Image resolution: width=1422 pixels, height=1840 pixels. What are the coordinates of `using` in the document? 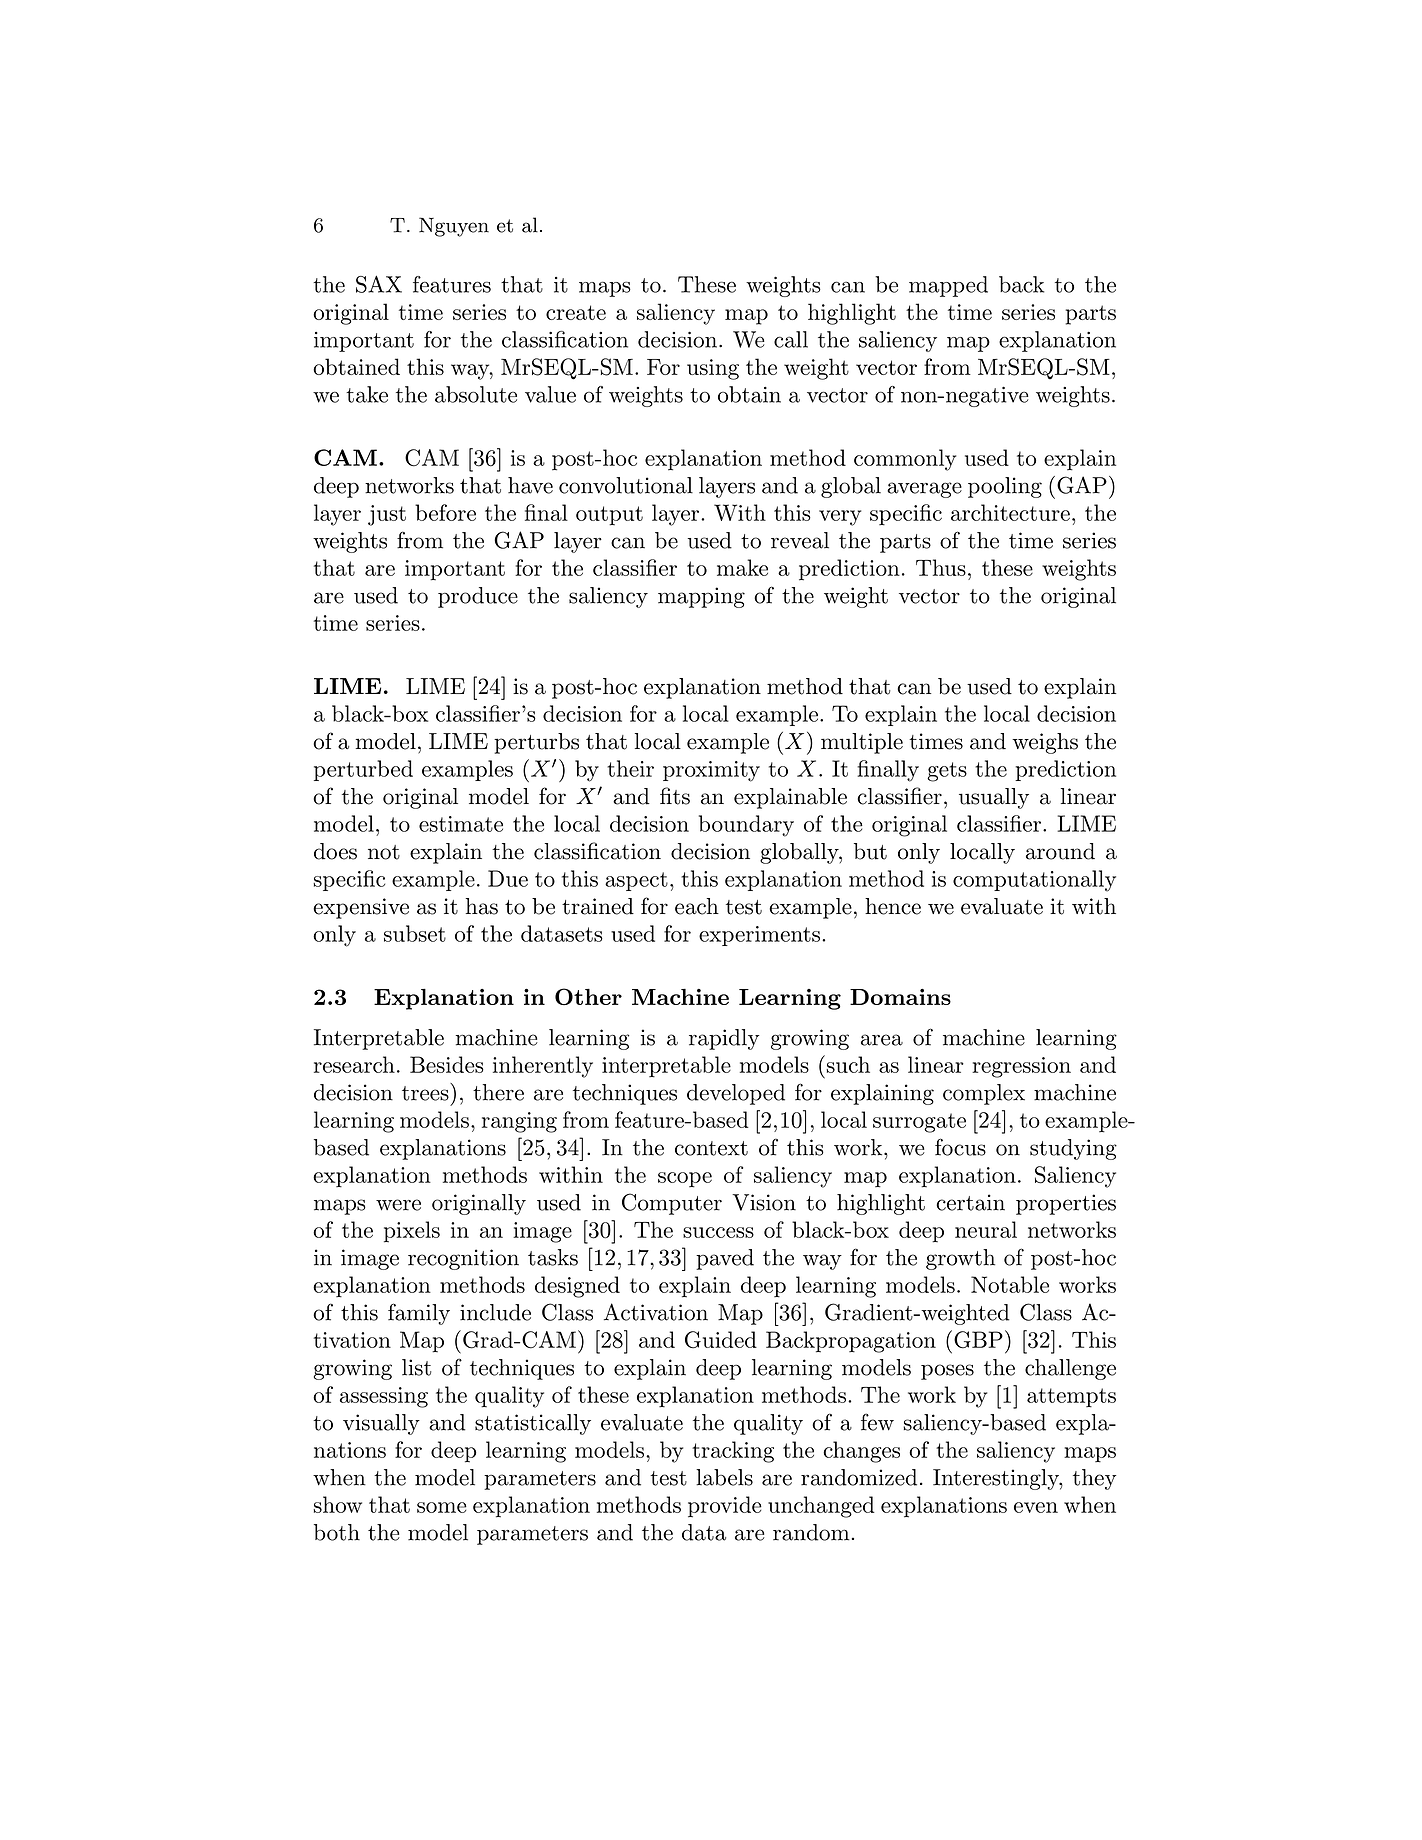 It's located at (713, 369).
